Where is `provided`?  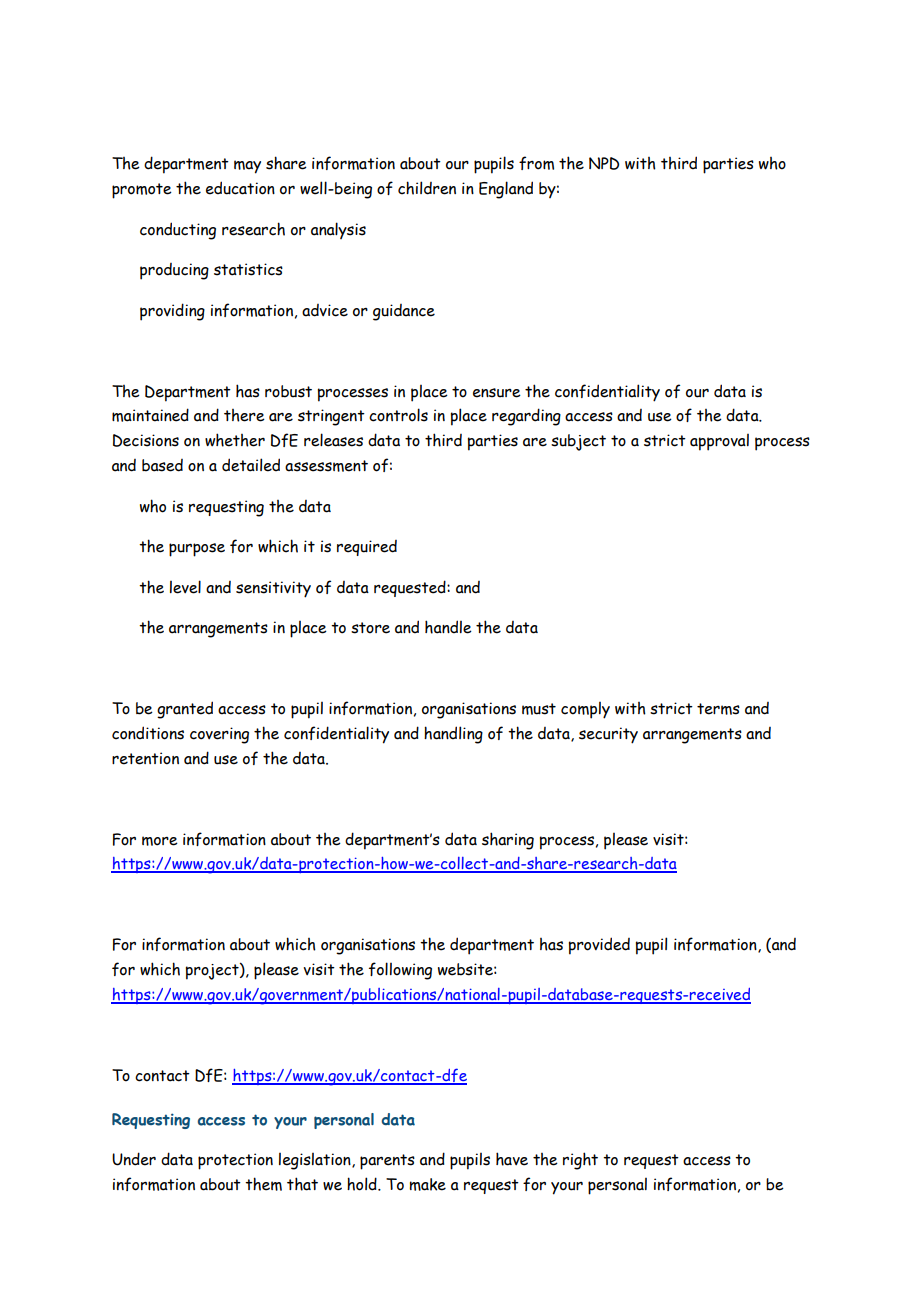 provided is located at coordinates (599, 946).
